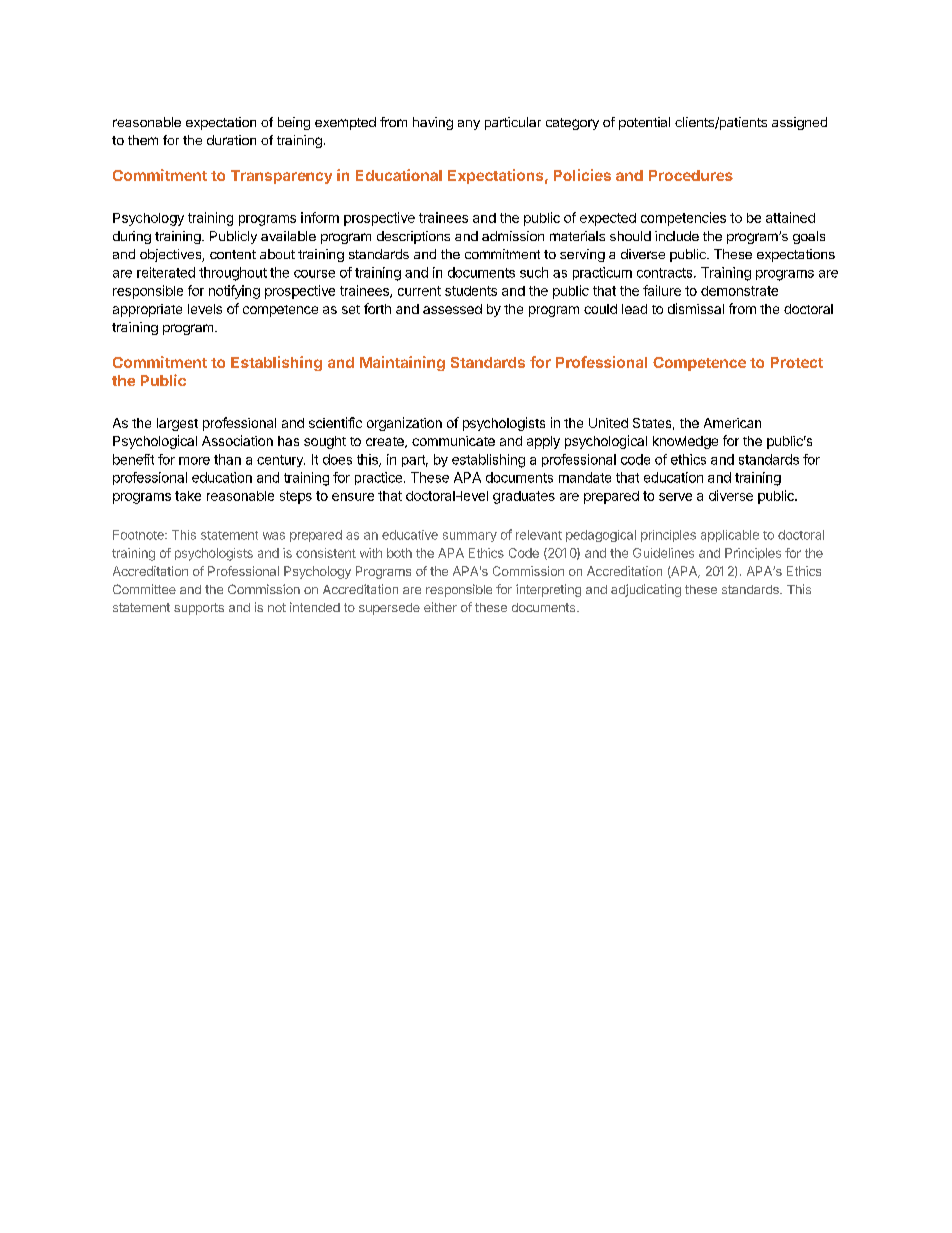 This document has width=952, height=1233. What do you see at coordinates (440, 607) in the document?
I see `either` at bounding box center [440, 607].
